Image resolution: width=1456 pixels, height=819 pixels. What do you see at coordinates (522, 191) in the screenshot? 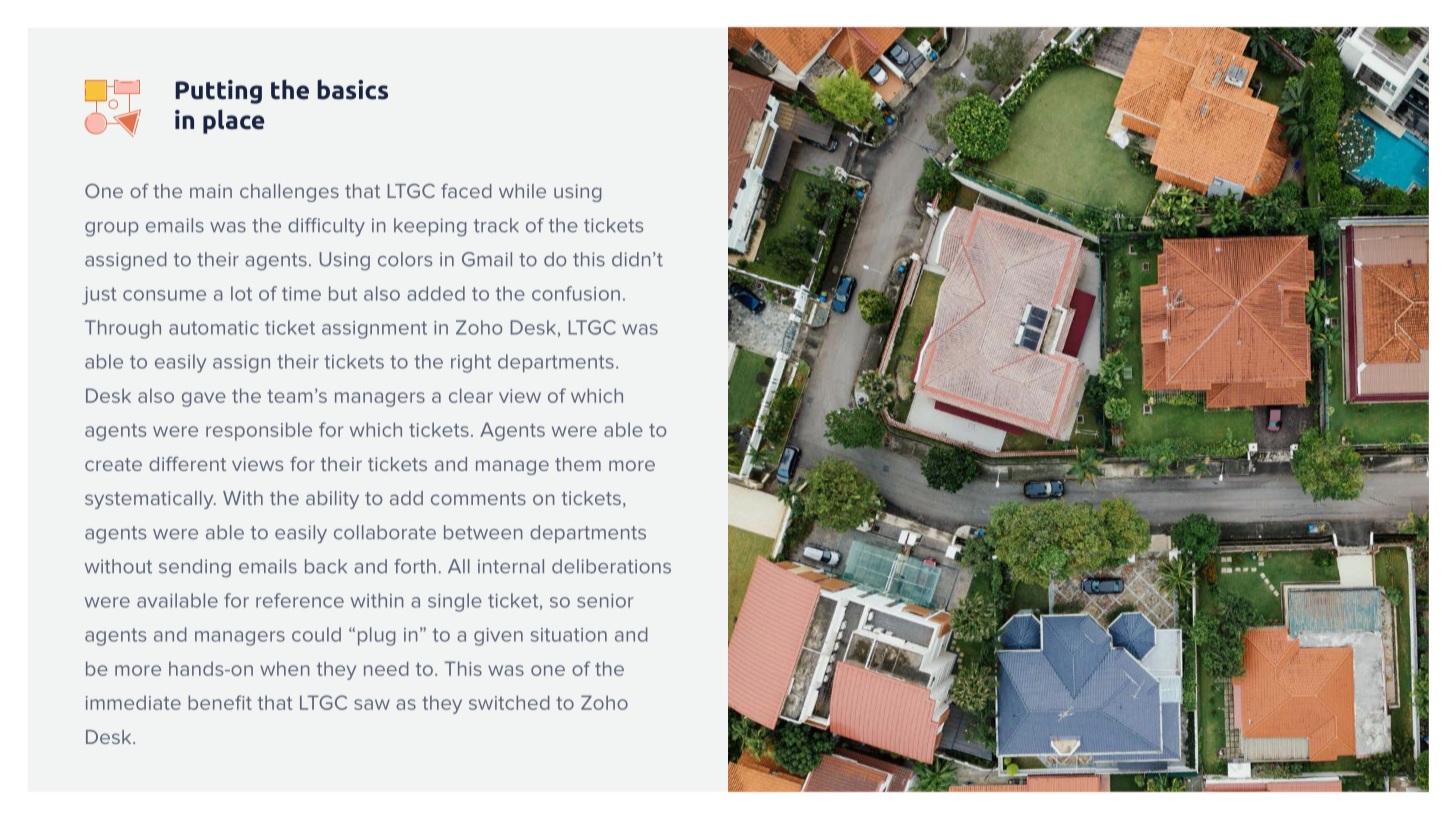
I see `while` at bounding box center [522, 191].
